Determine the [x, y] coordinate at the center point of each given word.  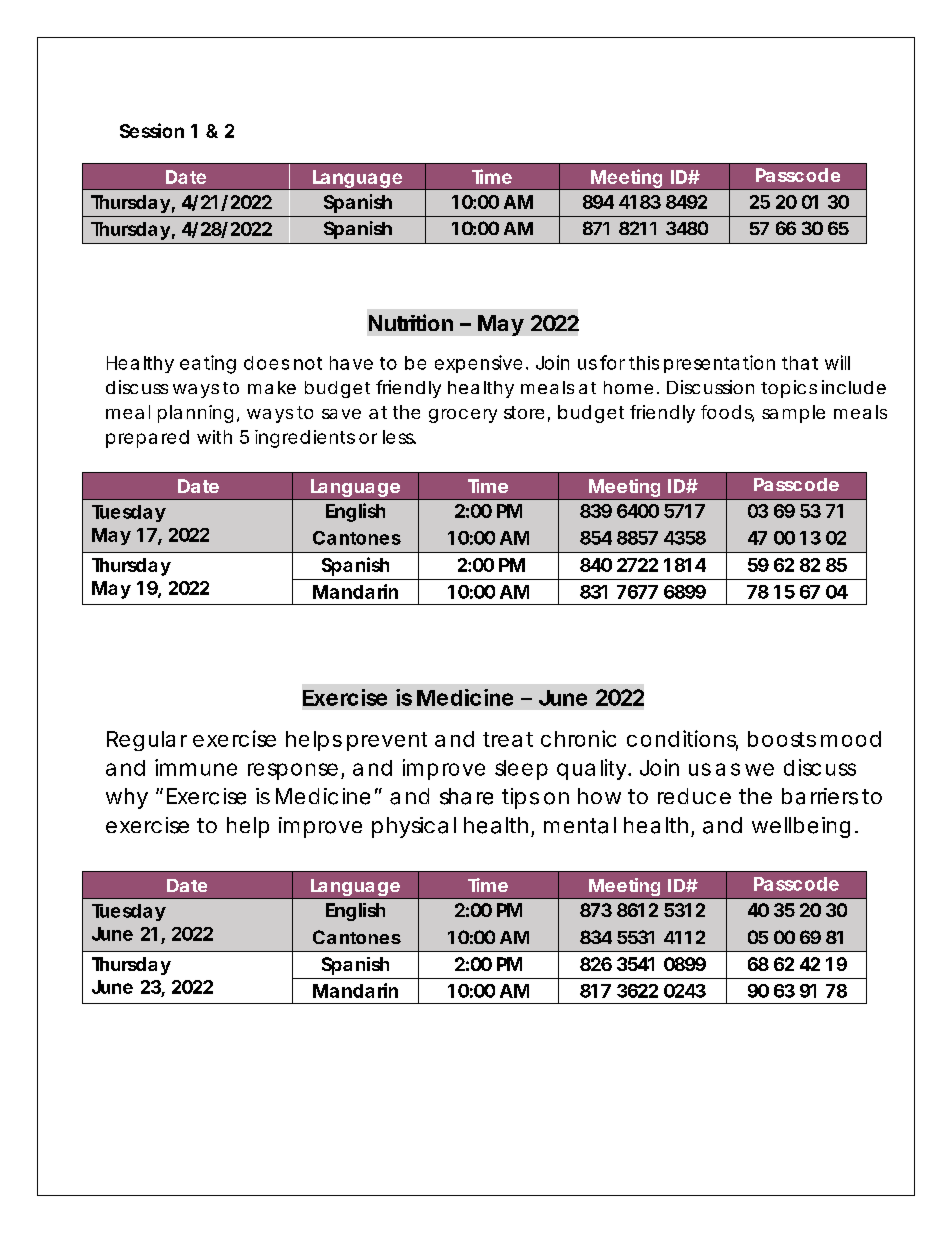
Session [152, 130]
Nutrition [411, 322]
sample [793, 414]
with [214, 437]
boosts [782, 739]
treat [508, 739]
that [800, 363]
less [399, 437]
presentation [719, 364]
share [466, 796]
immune [196, 767]
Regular [147, 741]
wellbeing [801, 827]
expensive [478, 364]
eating [208, 364]
